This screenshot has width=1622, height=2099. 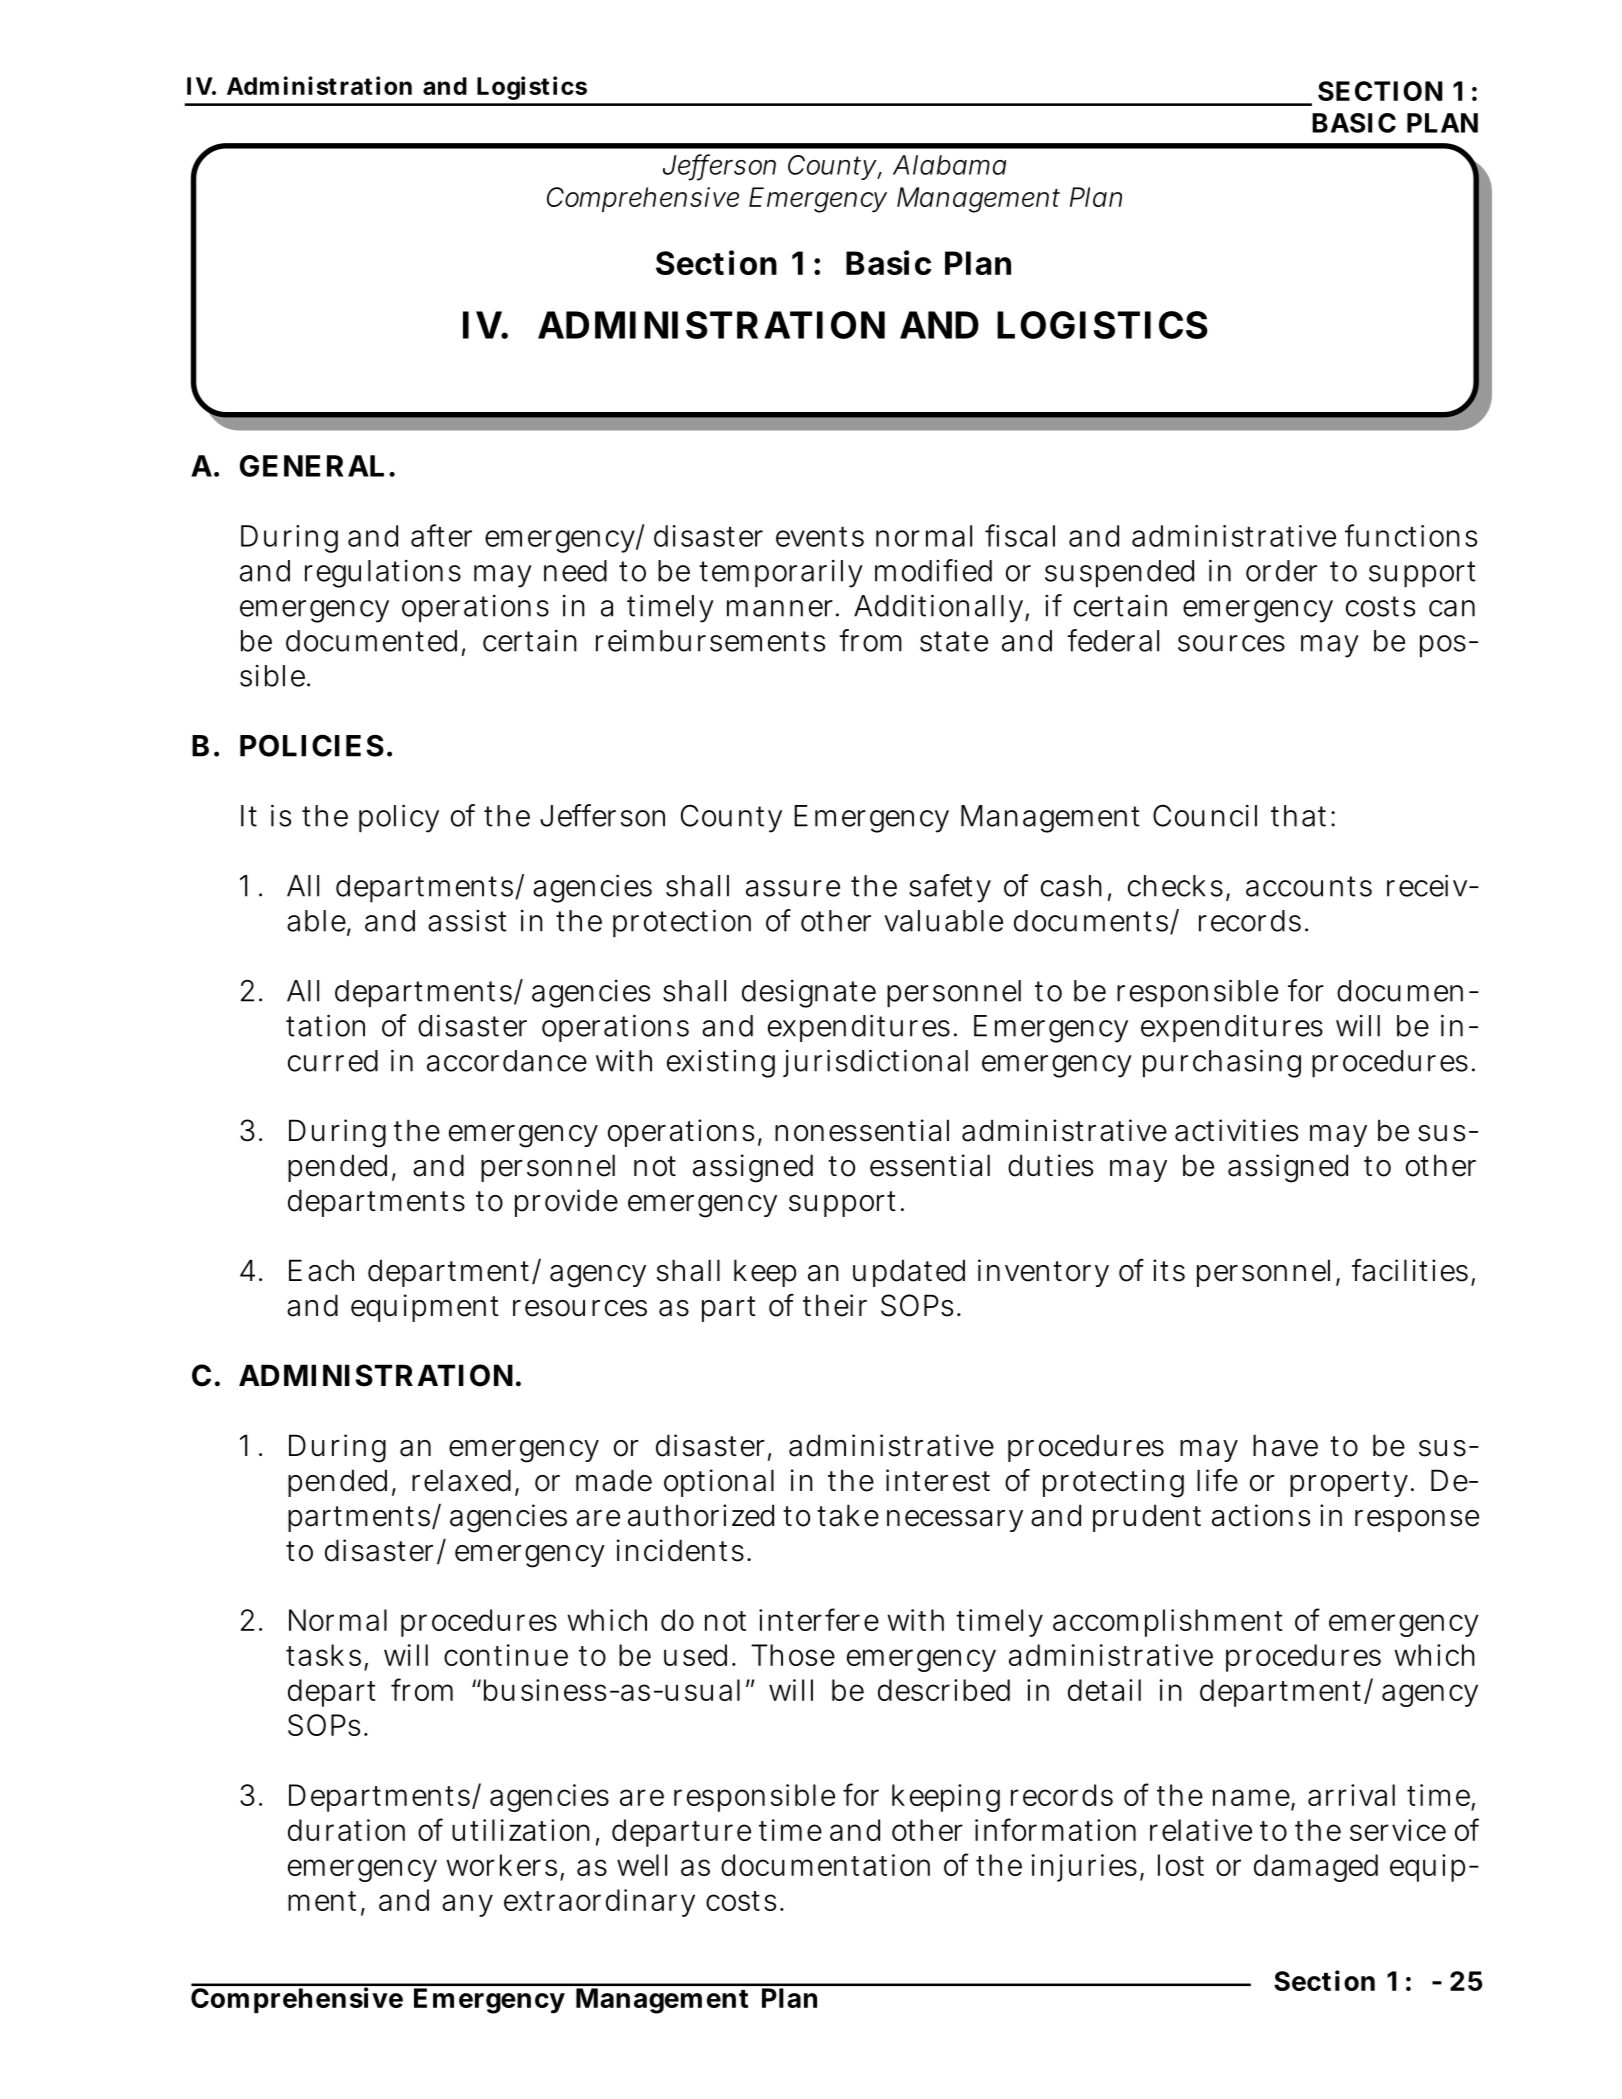 What do you see at coordinates (399, 818) in the screenshot?
I see `policy` at bounding box center [399, 818].
